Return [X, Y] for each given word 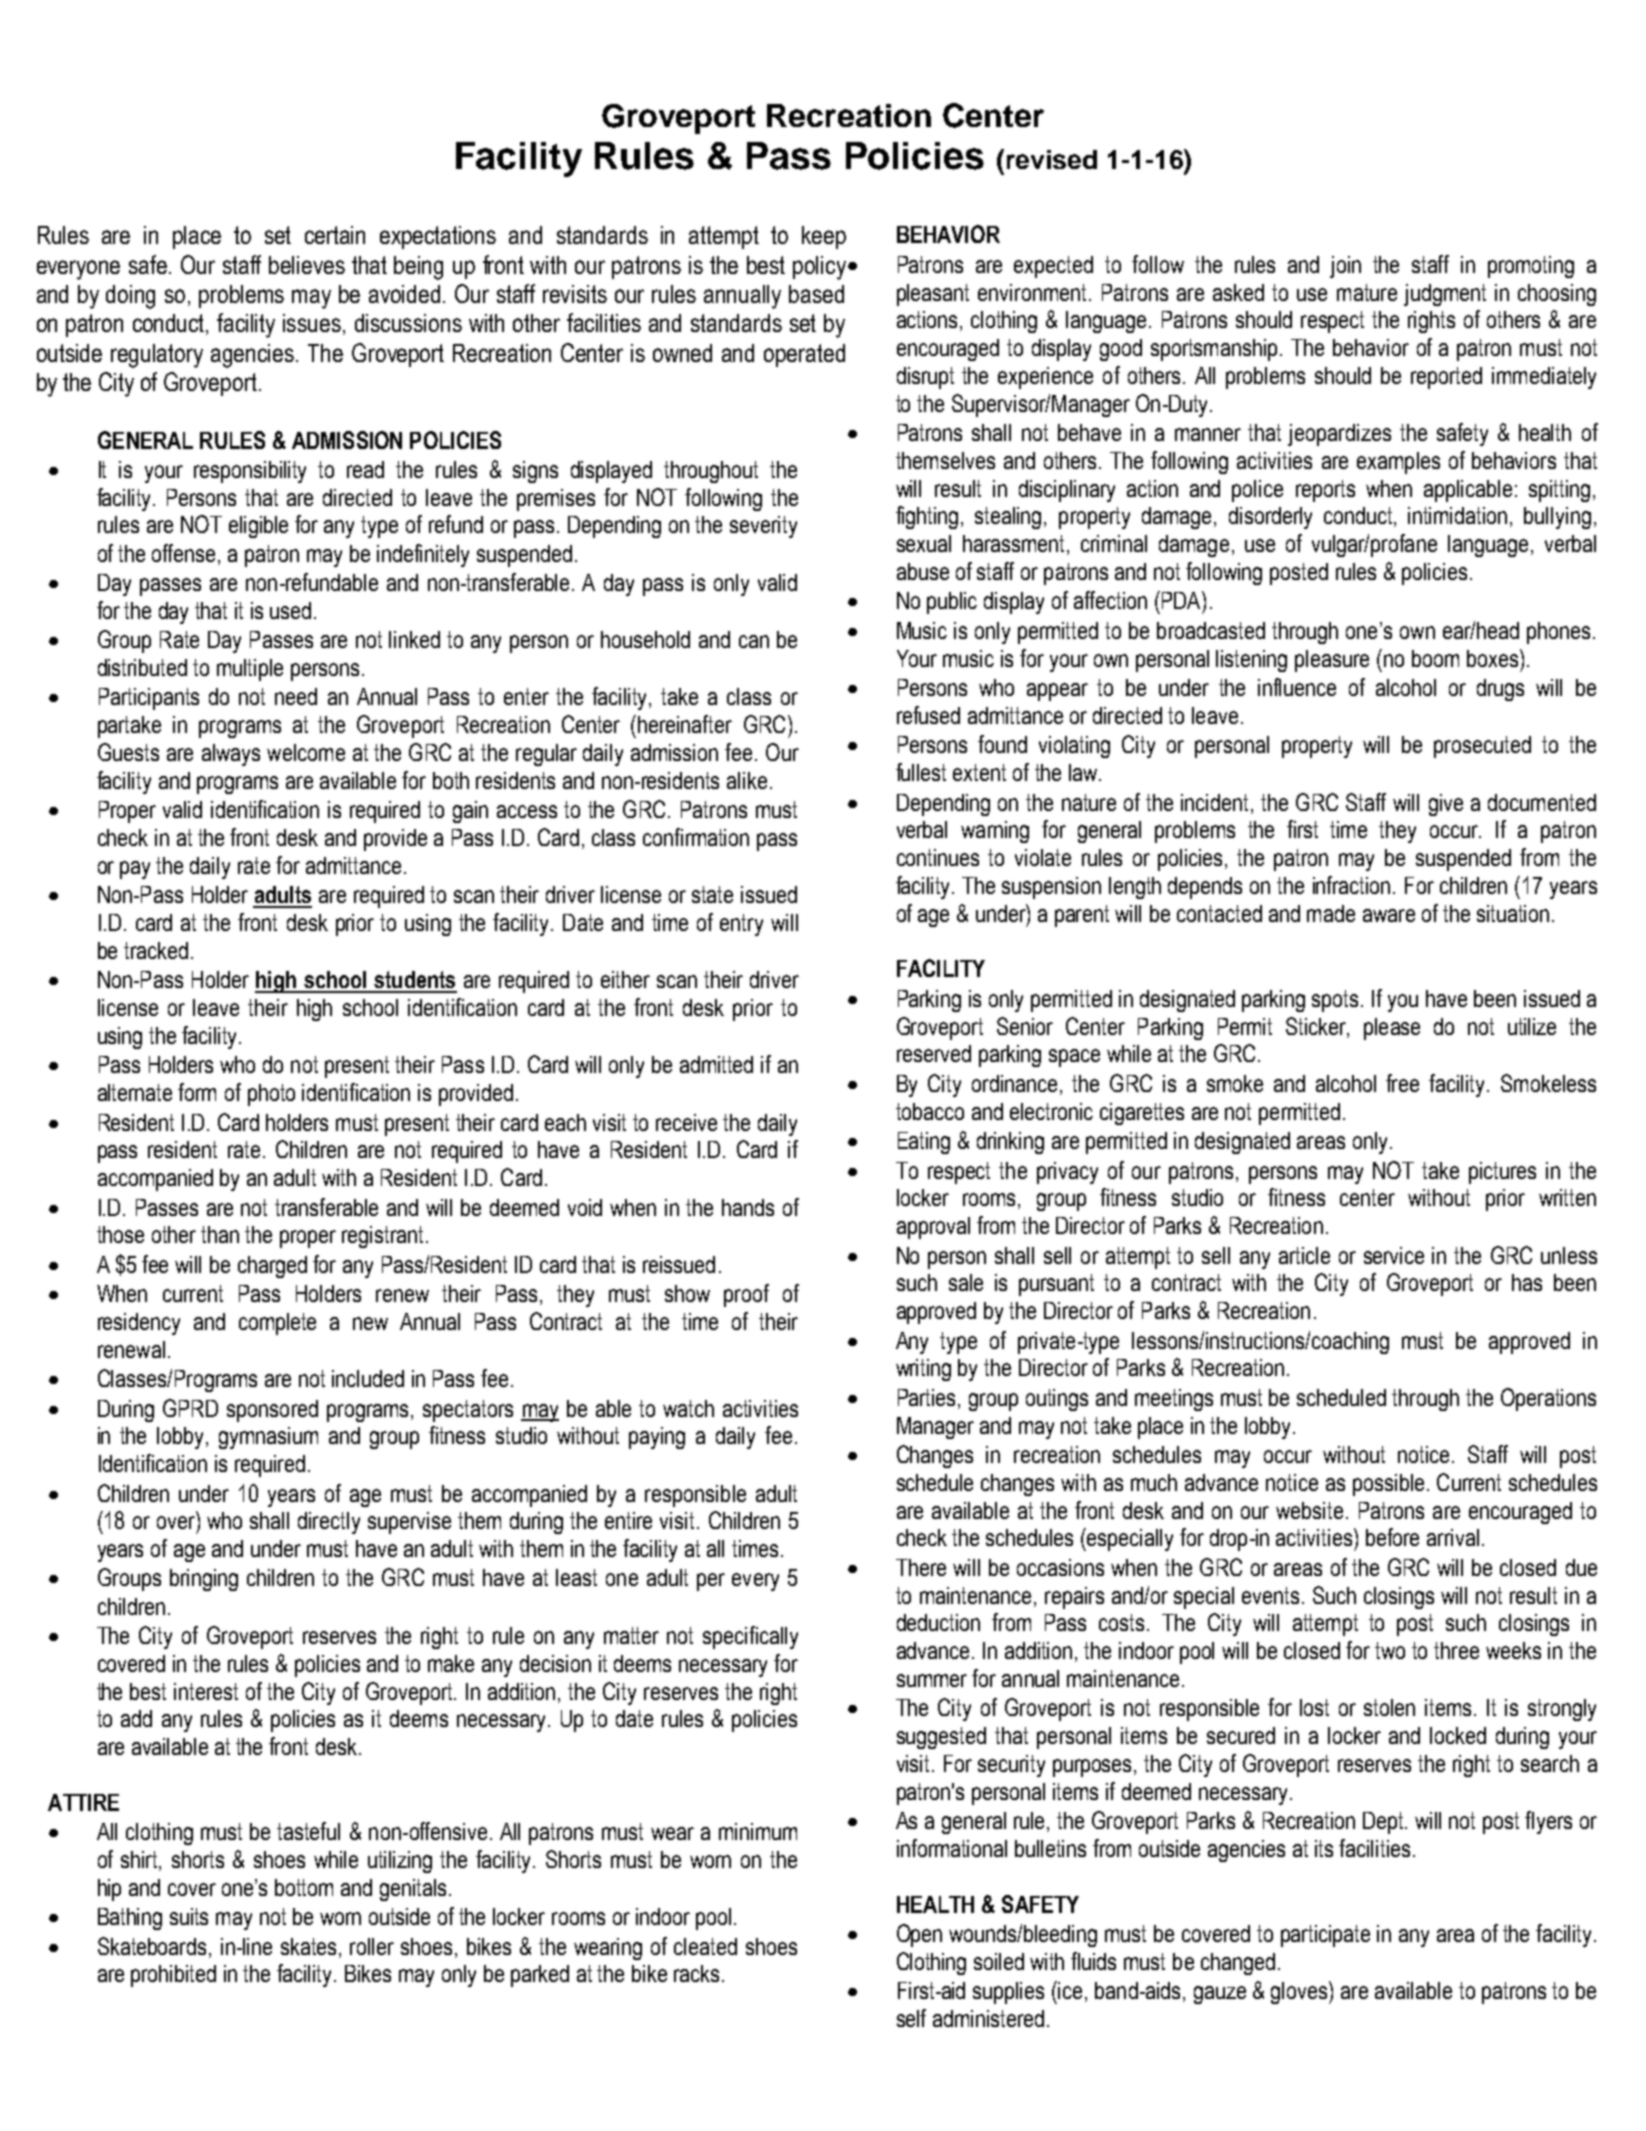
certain [335, 235]
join [1345, 267]
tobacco [930, 1111]
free [1402, 1083]
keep [824, 237]
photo [271, 1095]
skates [310, 1946]
